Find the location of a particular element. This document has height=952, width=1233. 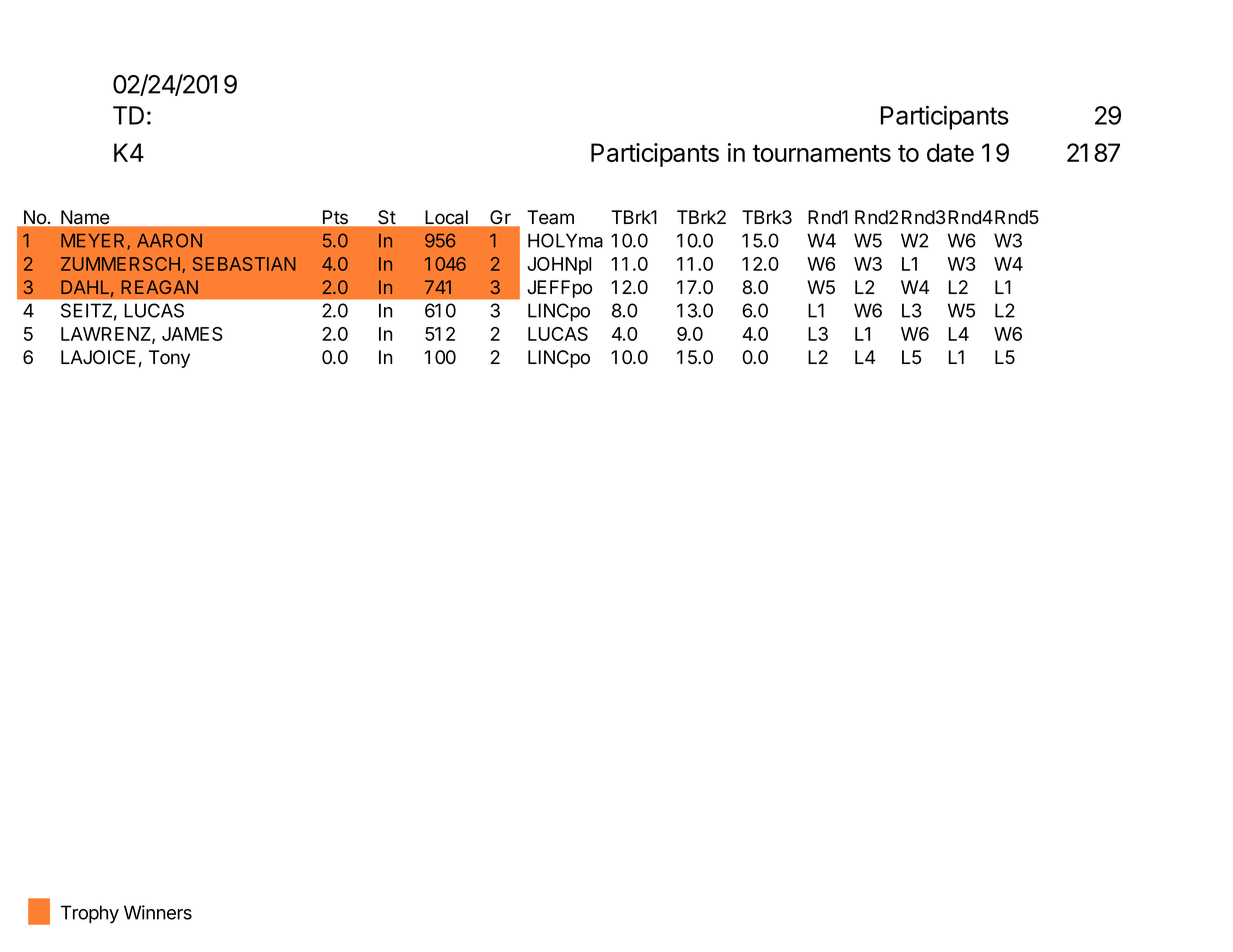

REAGAN is located at coordinates (159, 287).
